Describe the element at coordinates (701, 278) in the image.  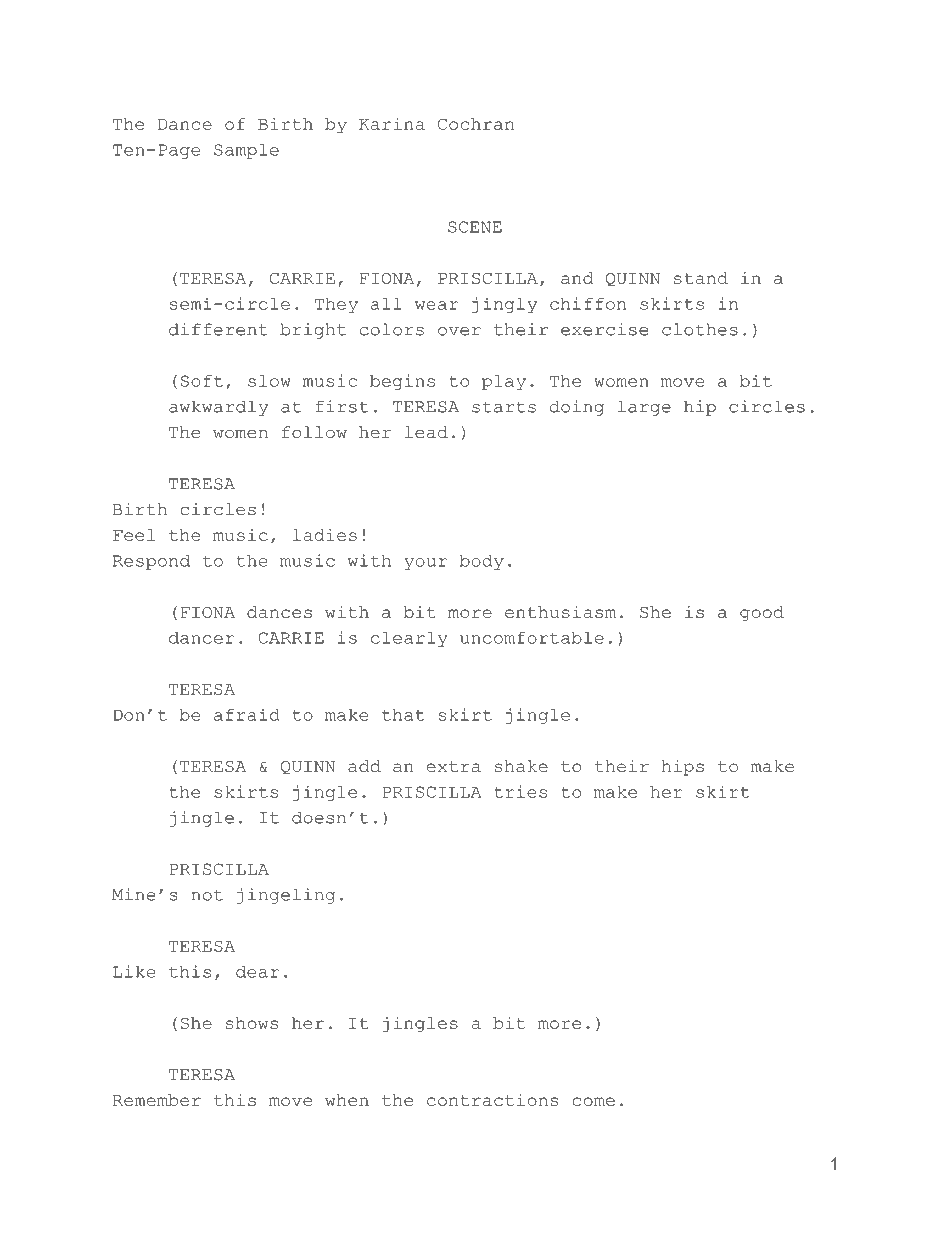
I see `stand` at that location.
